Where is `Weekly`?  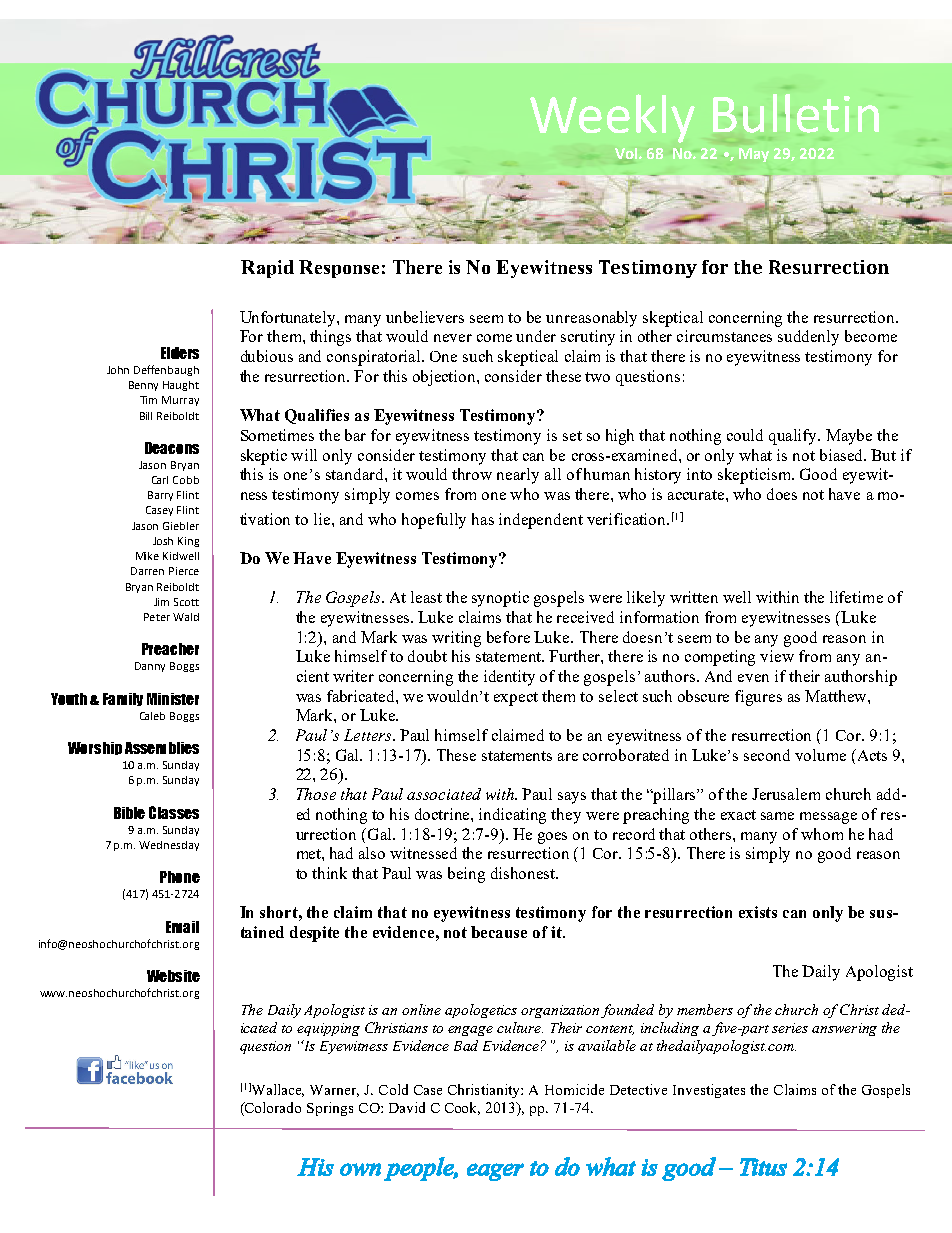
Weekly is located at coordinates (612, 118).
